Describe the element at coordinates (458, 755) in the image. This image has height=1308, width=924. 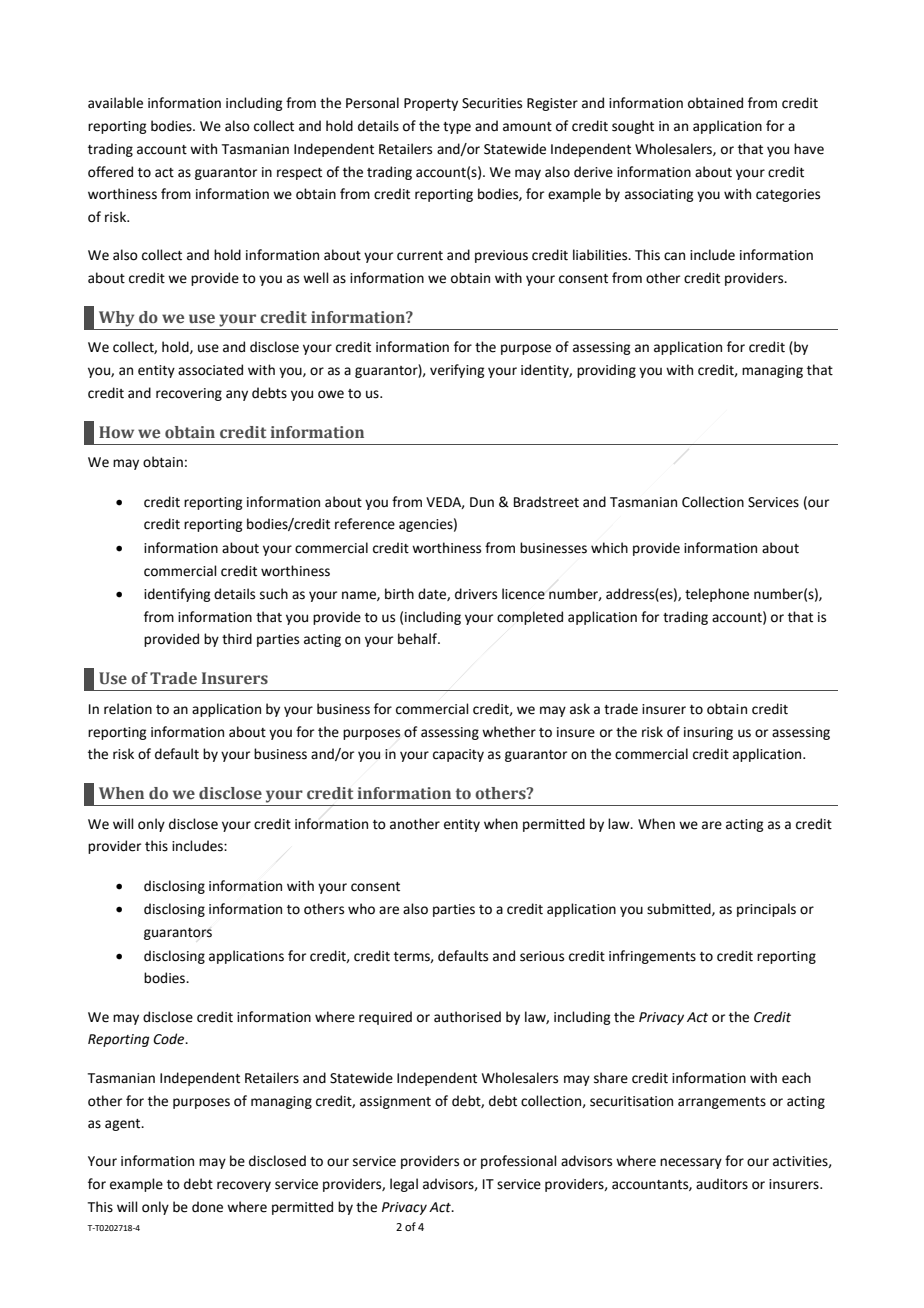
I see `capacity` at that location.
